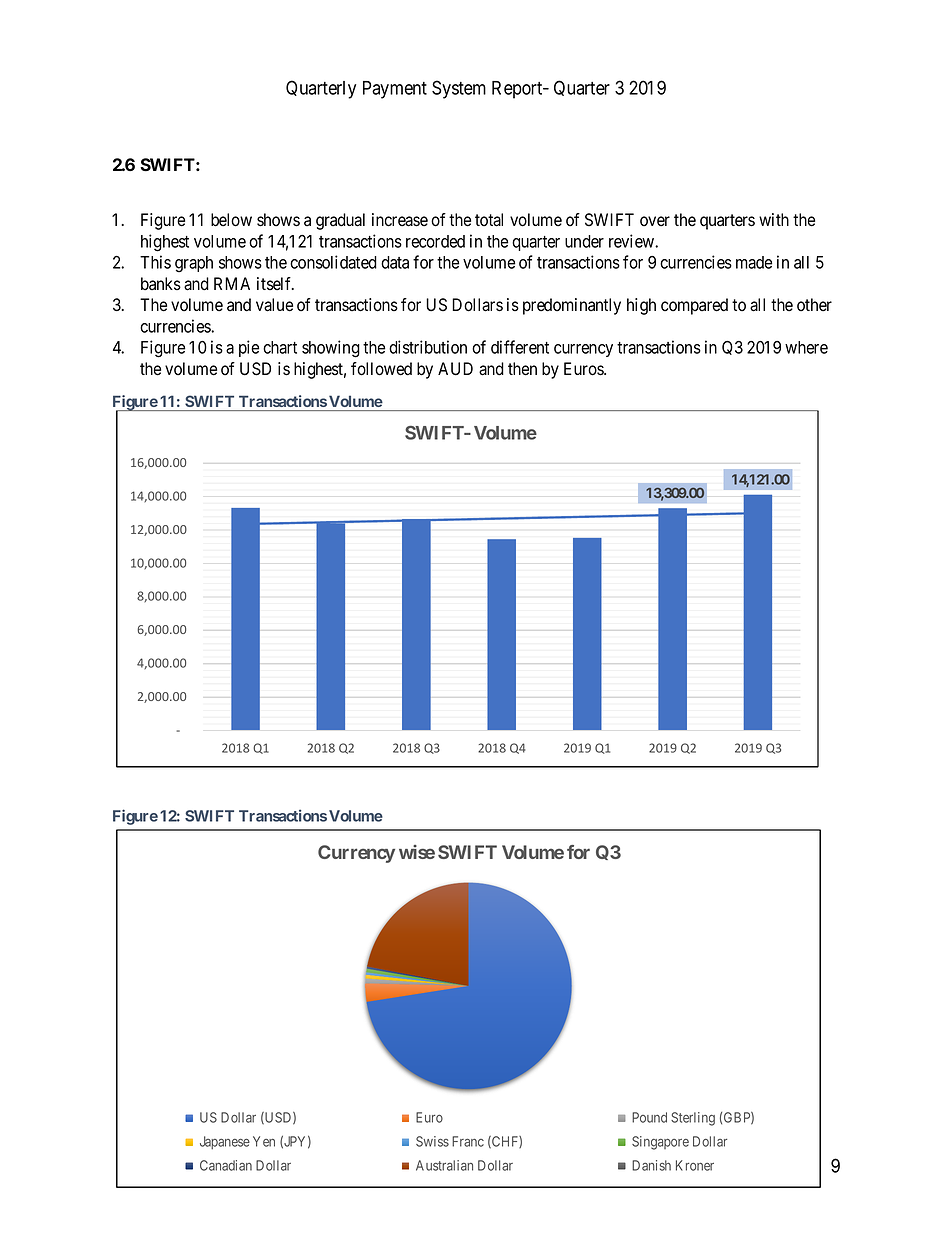 Image resolution: width=952 pixels, height=1233 pixels. Describe the element at coordinates (693, 1119) in the screenshot. I see `Sterling` at that location.
